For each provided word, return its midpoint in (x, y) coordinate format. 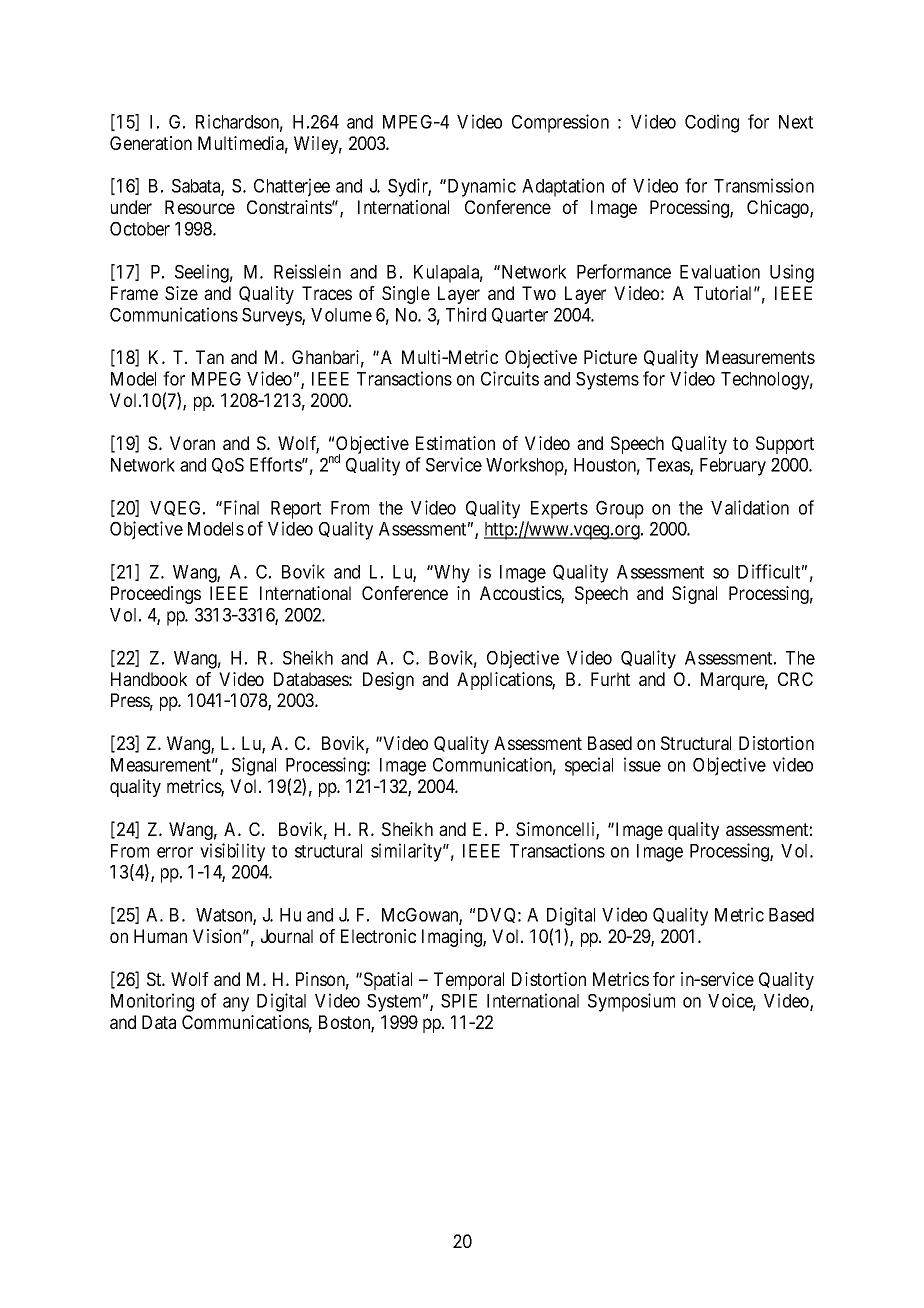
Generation (151, 143)
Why (451, 574)
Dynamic (480, 187)
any (236, 1004)
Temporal (469, 981)
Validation (750, 507)
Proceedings (156, 595)
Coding (712, 123)
